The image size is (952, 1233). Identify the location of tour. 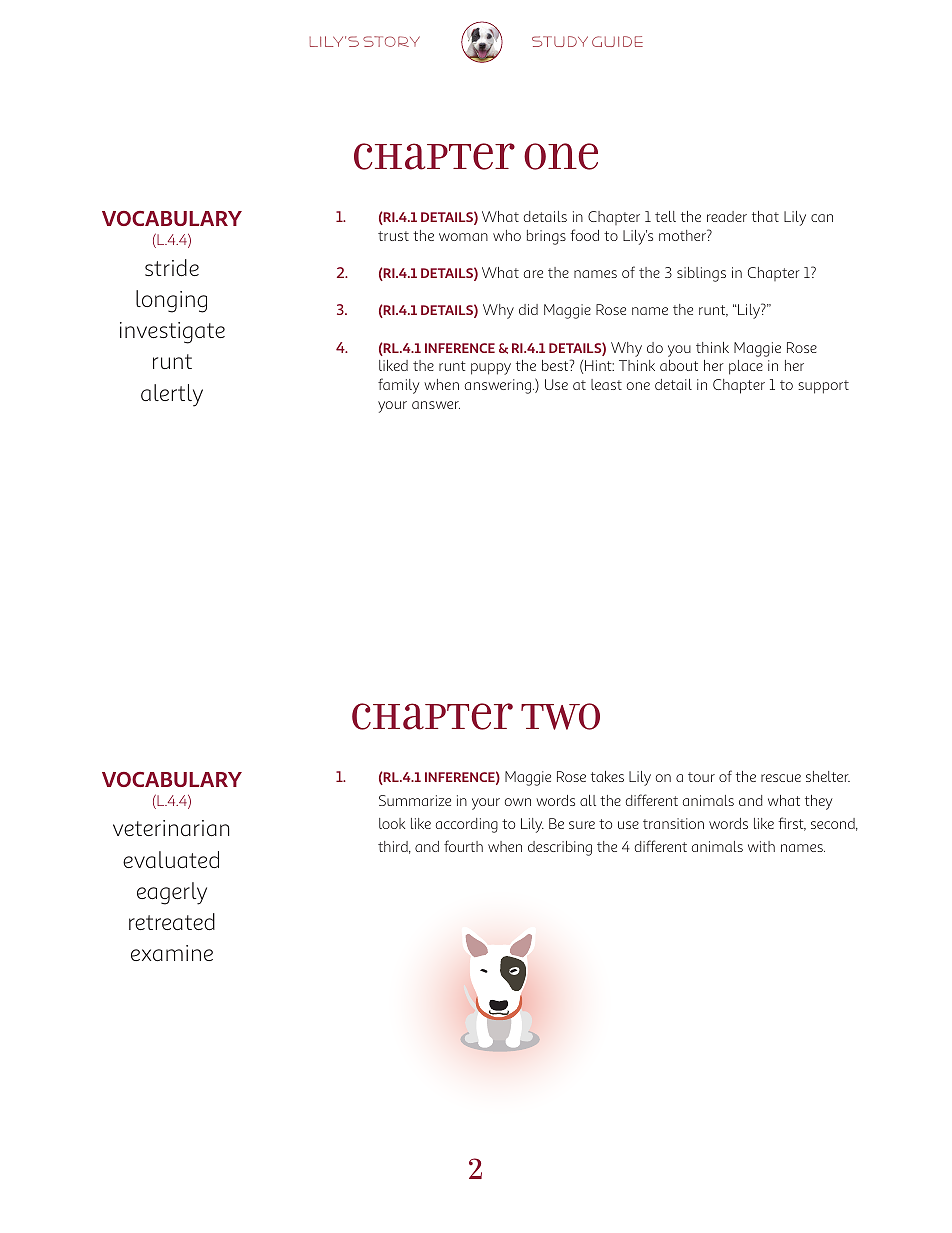
(701, 777).
